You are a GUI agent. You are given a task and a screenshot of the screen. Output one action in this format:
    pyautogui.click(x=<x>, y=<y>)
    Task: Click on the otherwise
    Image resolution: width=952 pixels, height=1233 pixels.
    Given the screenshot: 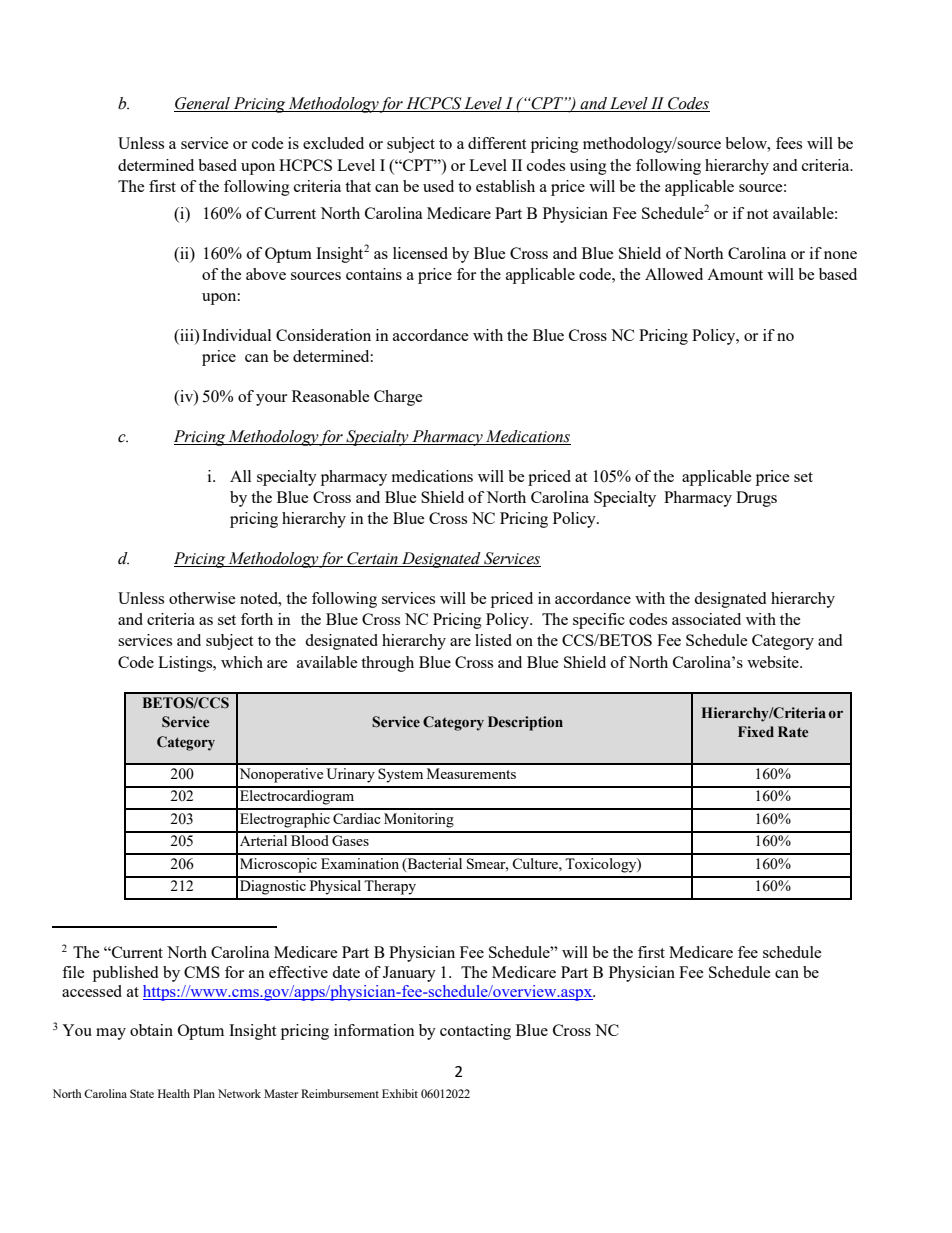 What is the action you would take?
    pyautogui.click(x=202, y=598)
